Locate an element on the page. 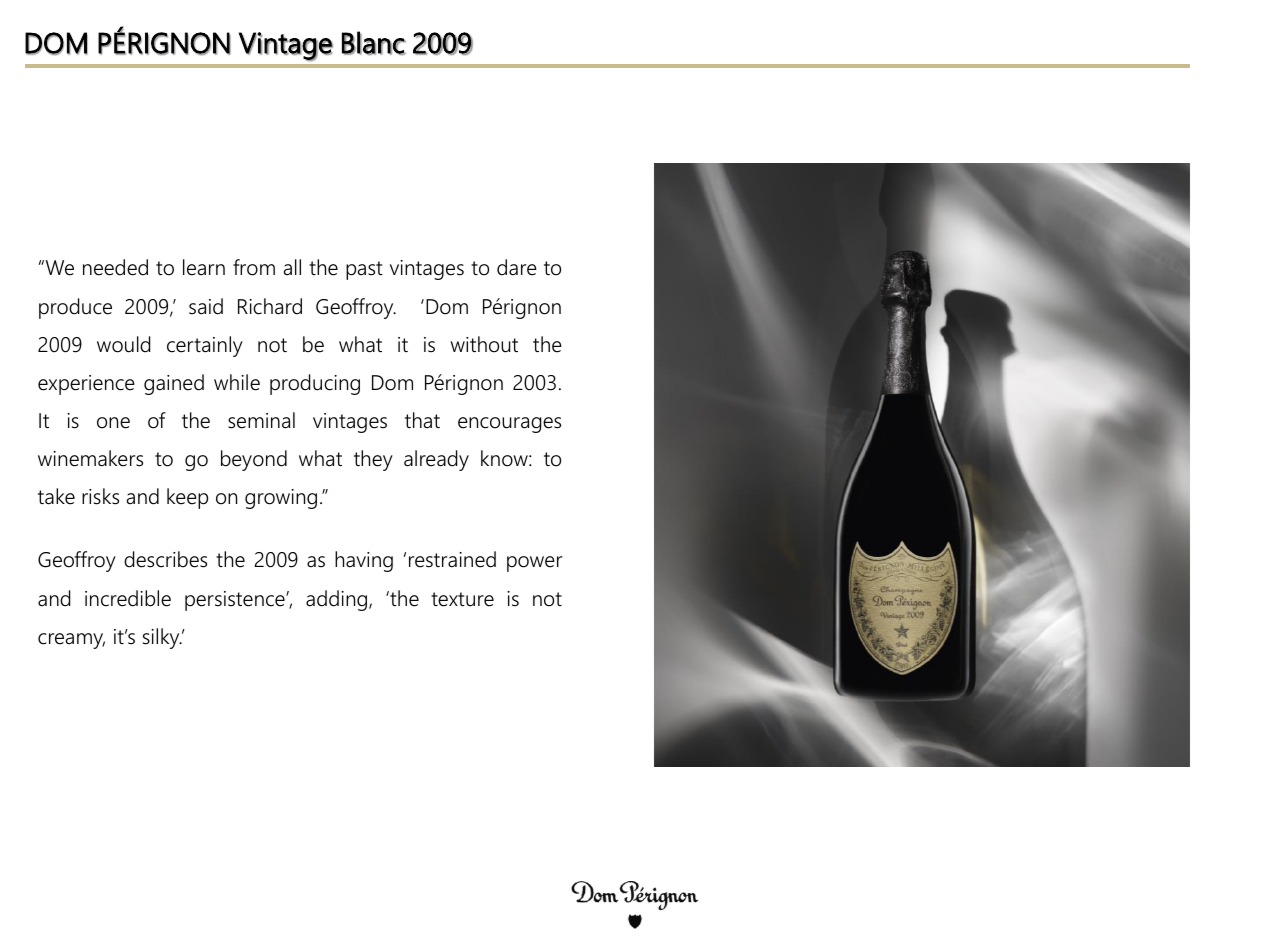 The height and width of the document is (952, 1270). needed is located at coordinates (115, 267).
